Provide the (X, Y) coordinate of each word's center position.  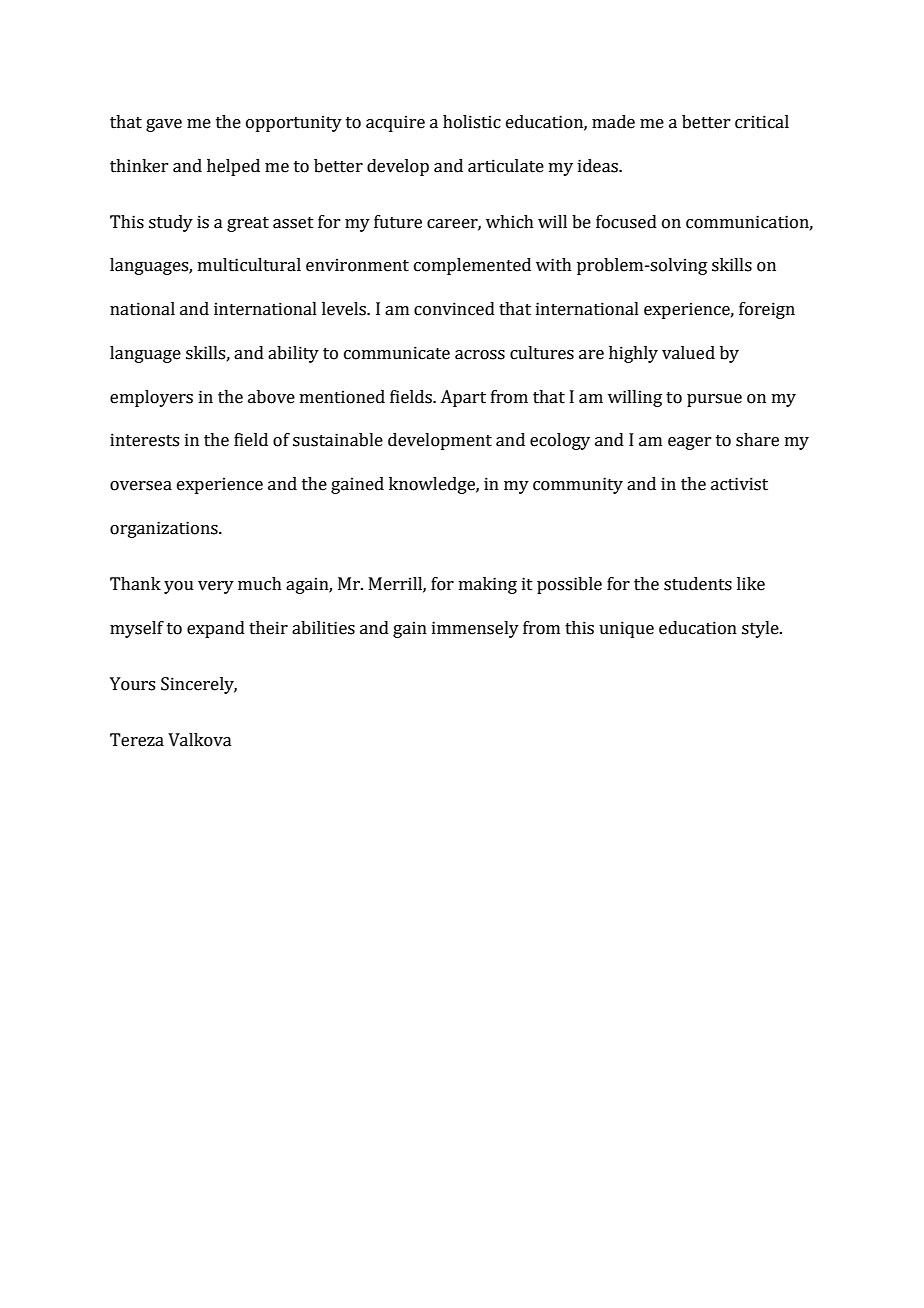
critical (762, 122)
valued (688, 353)
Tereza (137, 740)
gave (164, 125)
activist (739, 484)
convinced (454, 309)
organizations (165, 529)
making (488, 585)
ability (293, 354)
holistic (472, 122)
